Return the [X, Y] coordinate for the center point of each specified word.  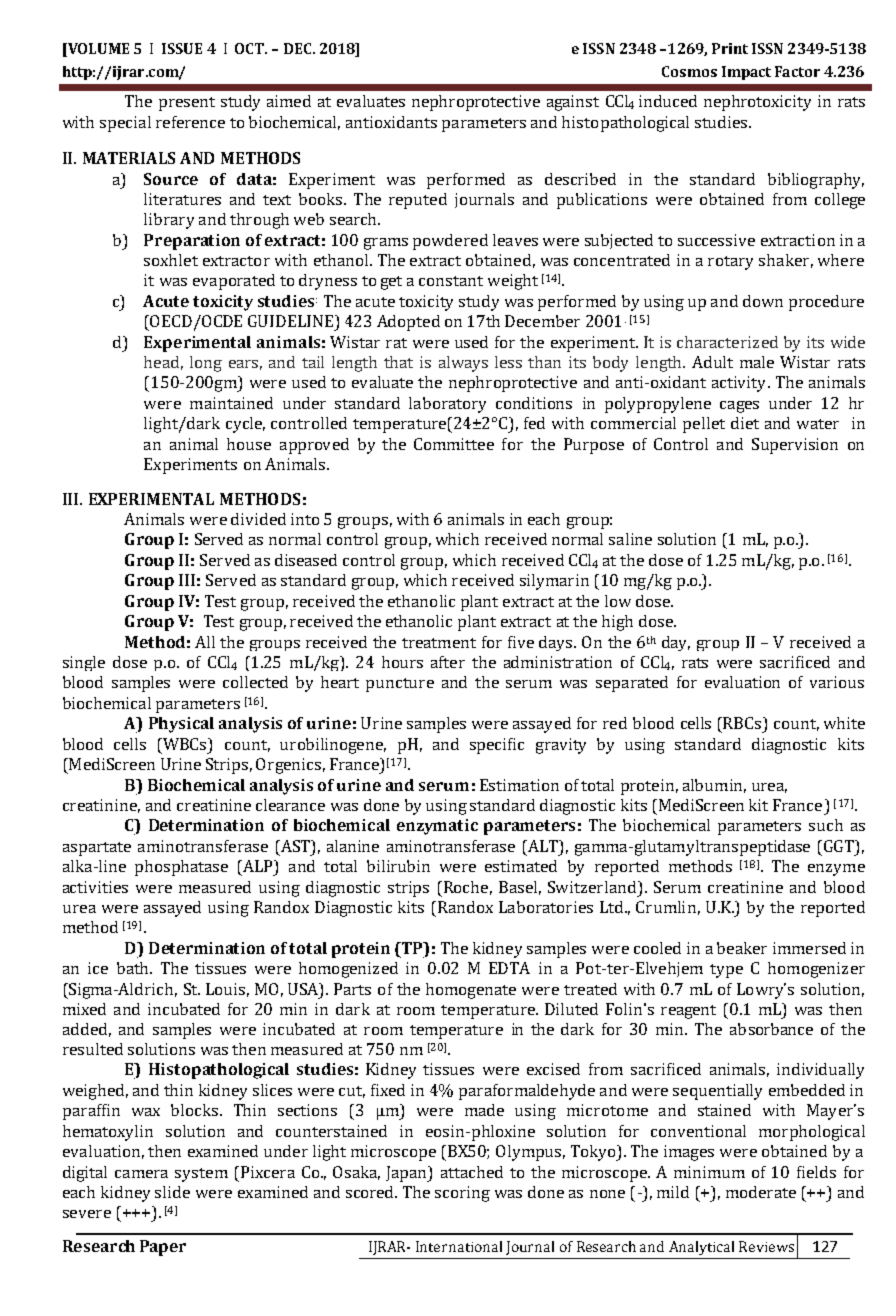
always [463, 364]
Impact [746, 73]
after [448, 662]
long [206, 364]
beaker [742, 948]
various [837, 682]
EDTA [509, 968]
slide [172, 1192]
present [187, 104]
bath [134, 968]
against [573, 103]
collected [255, 682]
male [757, 362]
